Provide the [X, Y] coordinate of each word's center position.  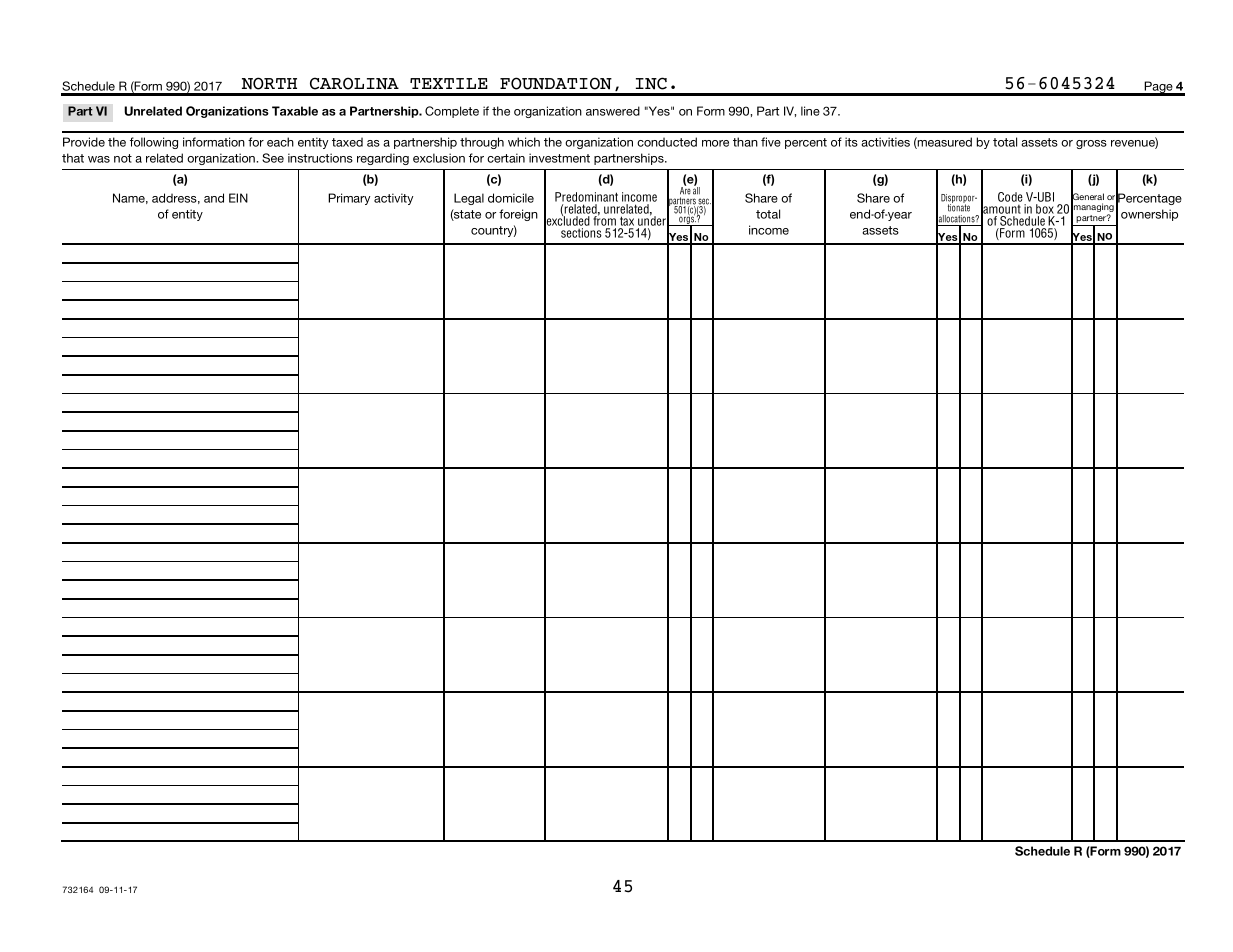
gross [1091, 144]
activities [885, 142]
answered [613, 111]
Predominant [586, 198]
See [273, 158]
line [810, 111]
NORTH [269, 83]
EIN [238, 198]
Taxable [295, 111]
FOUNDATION [556, 83]
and [214, 198]
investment [559, 158]
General [1087, 197]
